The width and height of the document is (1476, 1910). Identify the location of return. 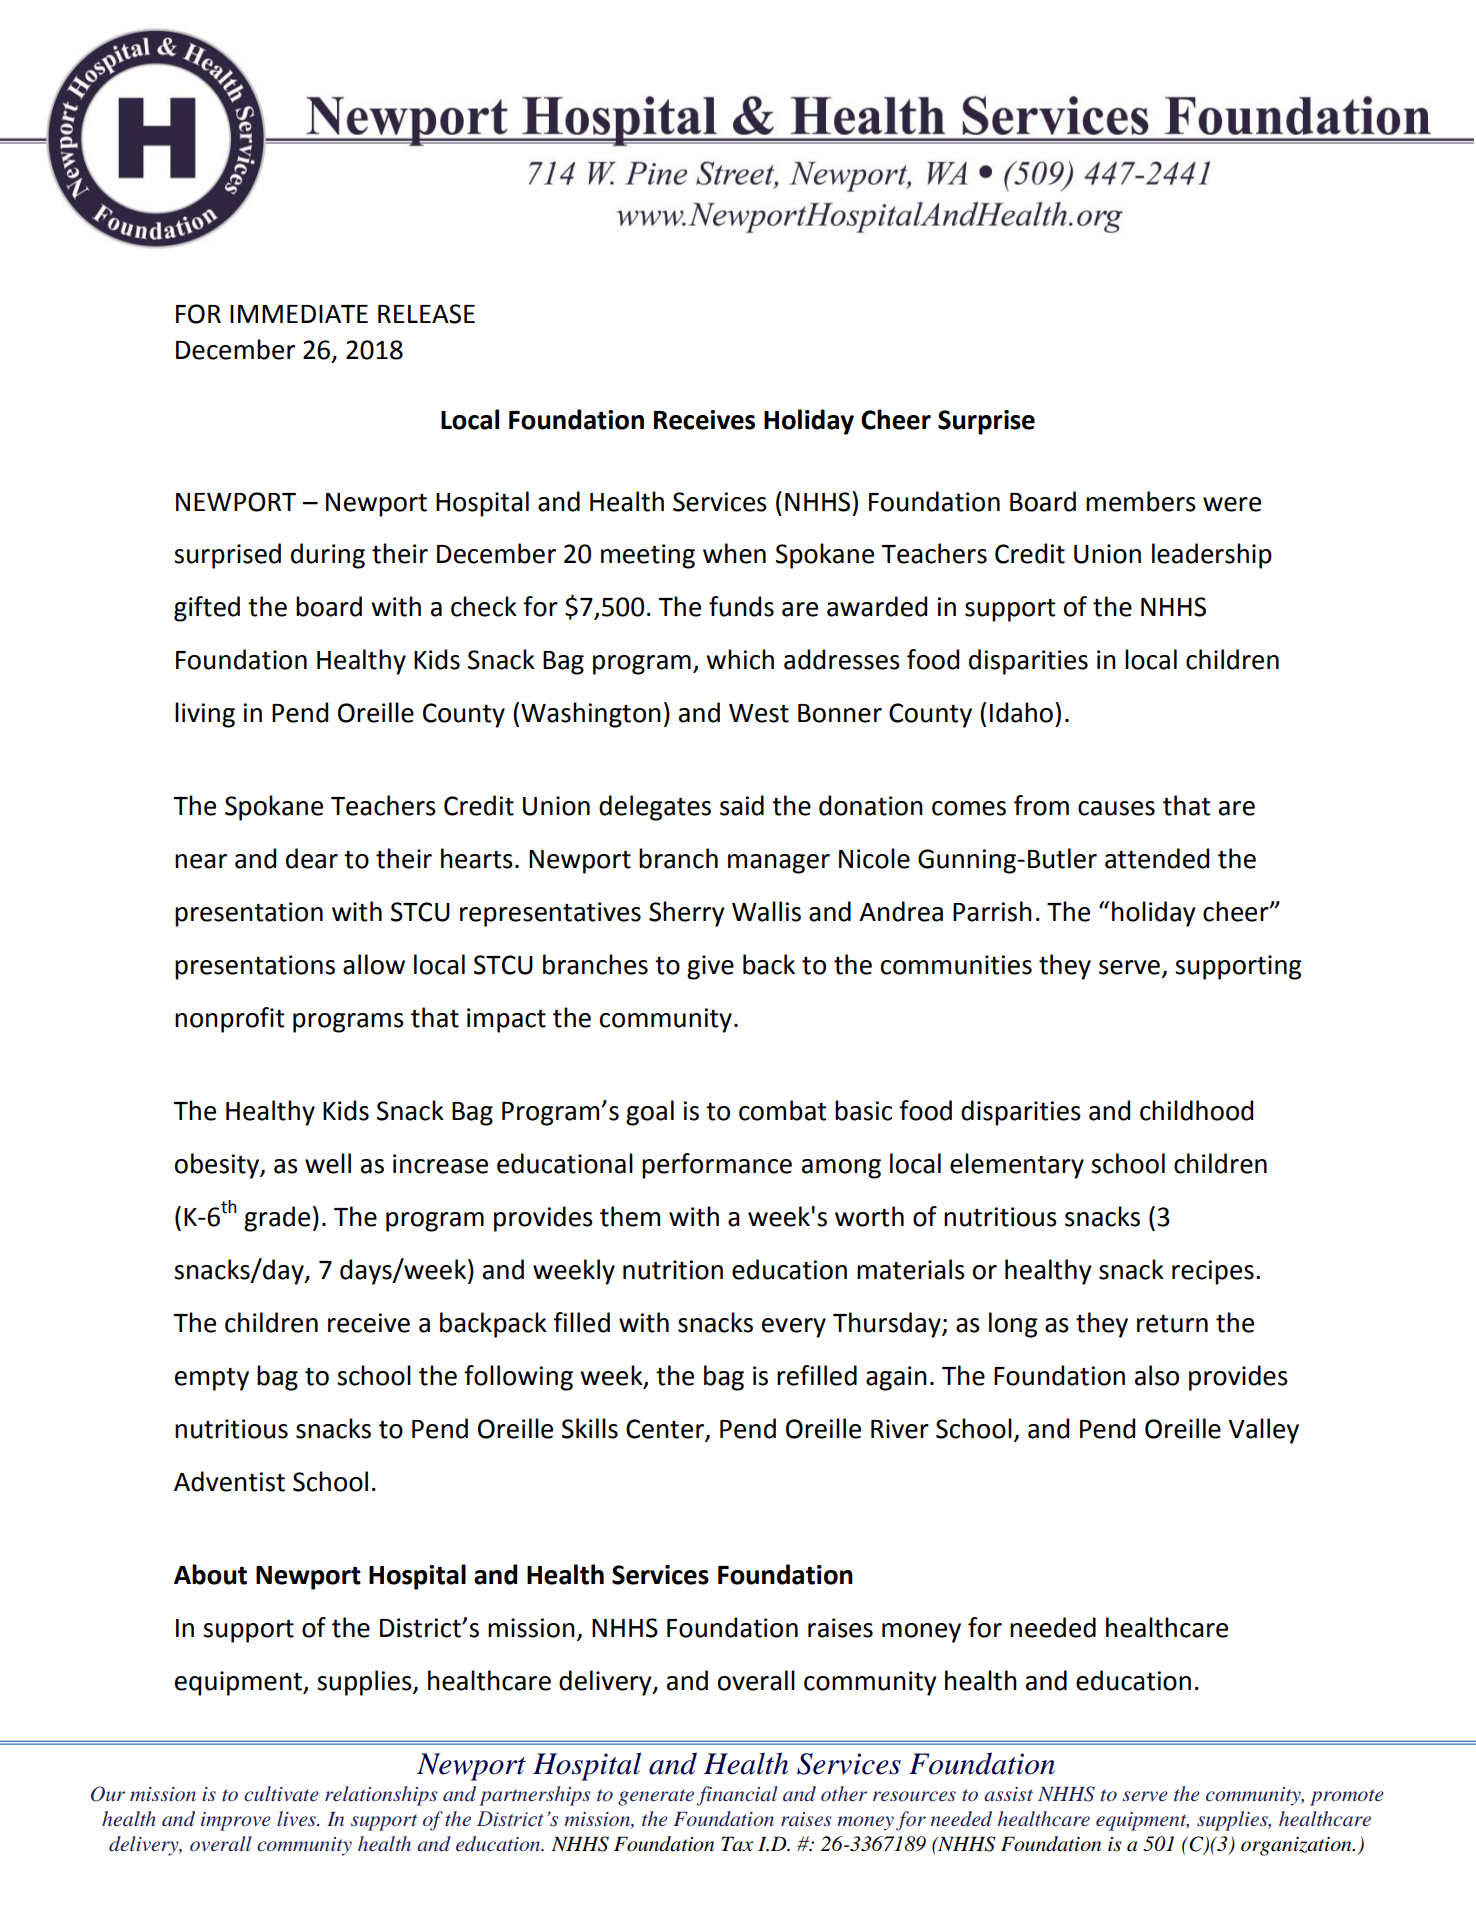
(1172, 1324).
